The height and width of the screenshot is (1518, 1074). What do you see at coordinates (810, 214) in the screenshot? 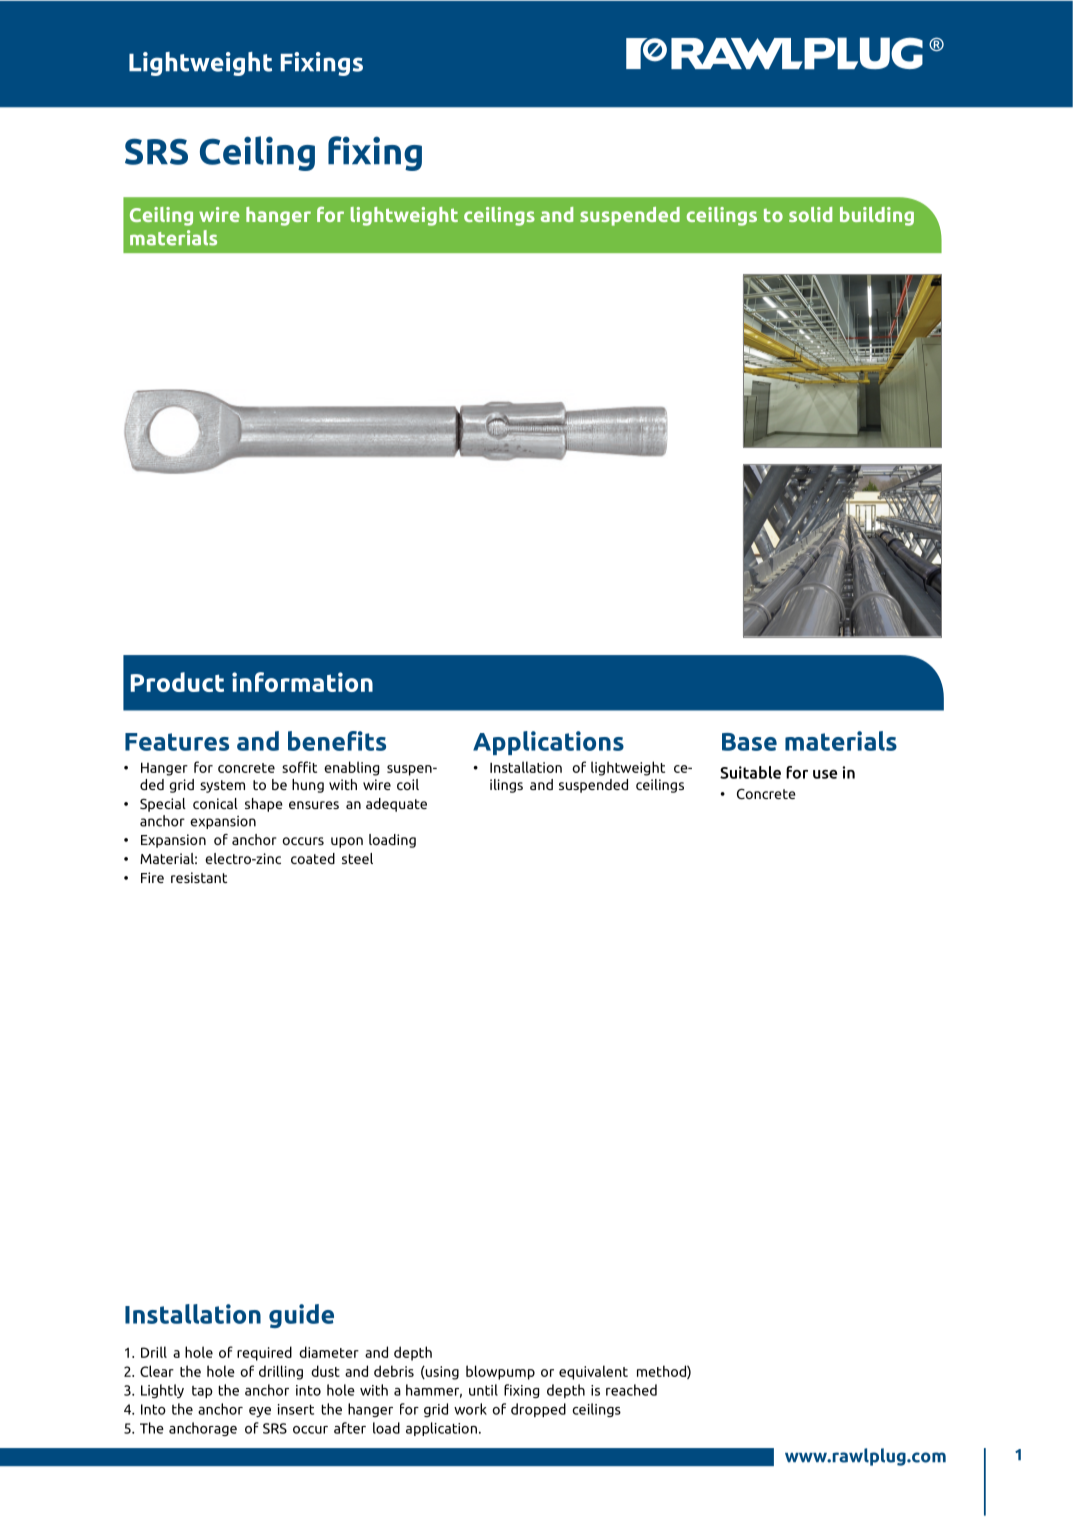
I see `solid` at bounding box center [810, 214].
